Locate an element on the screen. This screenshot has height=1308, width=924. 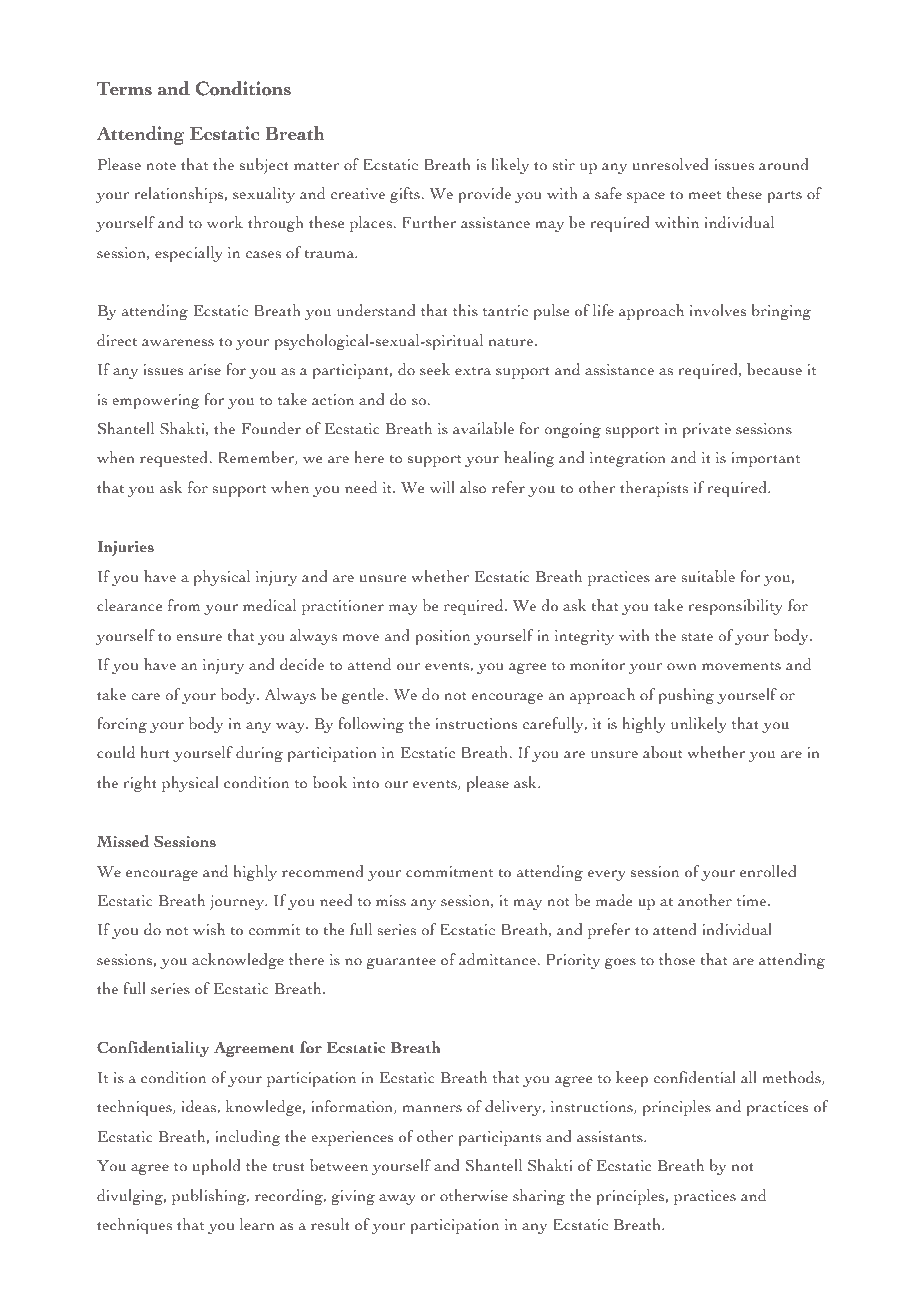
publishing is located at coordinates (210, 1197).
